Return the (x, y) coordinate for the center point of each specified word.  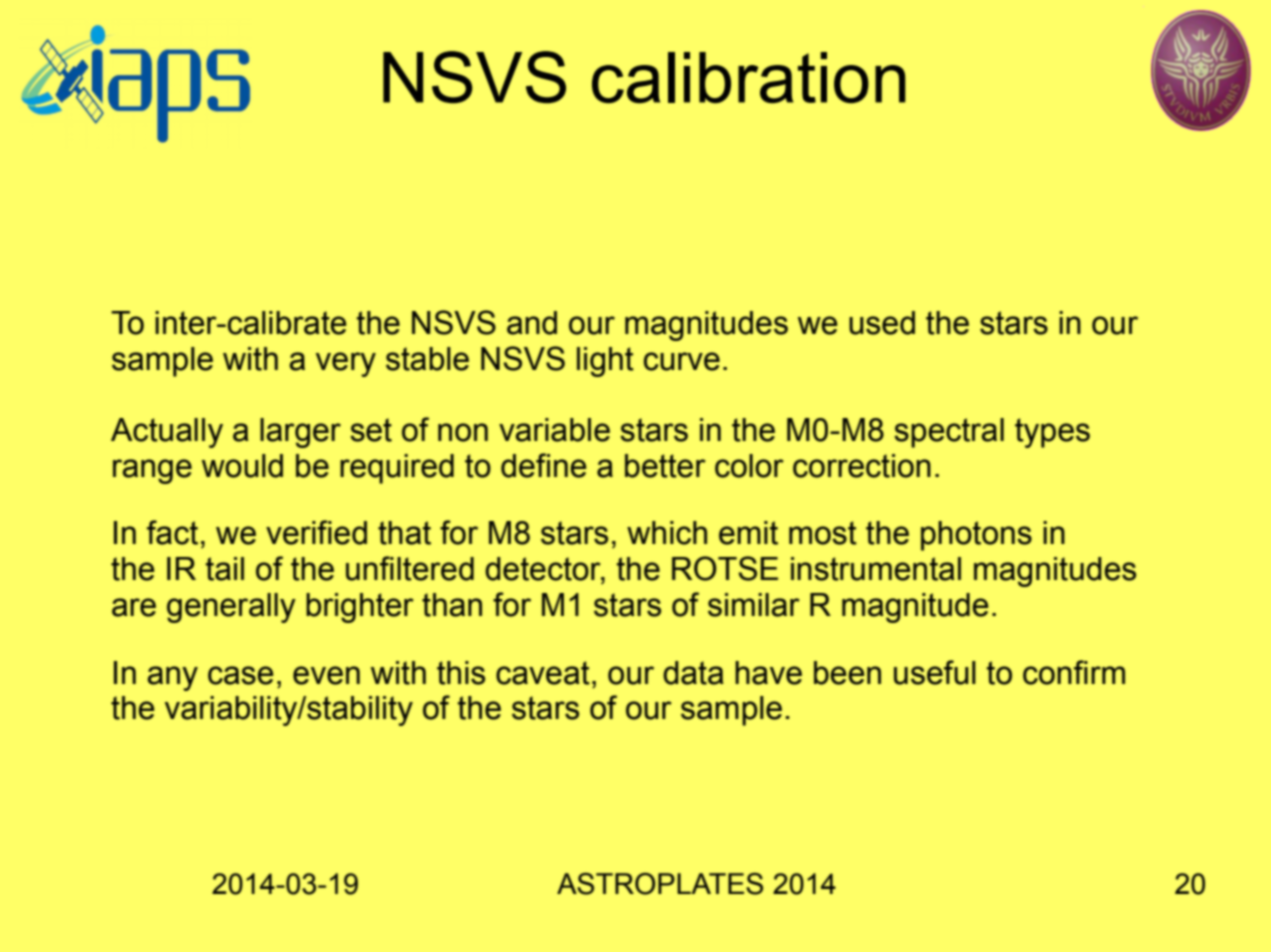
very (346, 364)
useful (935, 672)
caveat (543, 673)
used (882, 323)
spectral (949, 433)
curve (682, 361)
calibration (749, 77)
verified (316, 532)
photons (976, 536)
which (667, 533)
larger (300, 433)
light (605, 362)
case (240, 675)
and (532, 323)
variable (554, 430)
